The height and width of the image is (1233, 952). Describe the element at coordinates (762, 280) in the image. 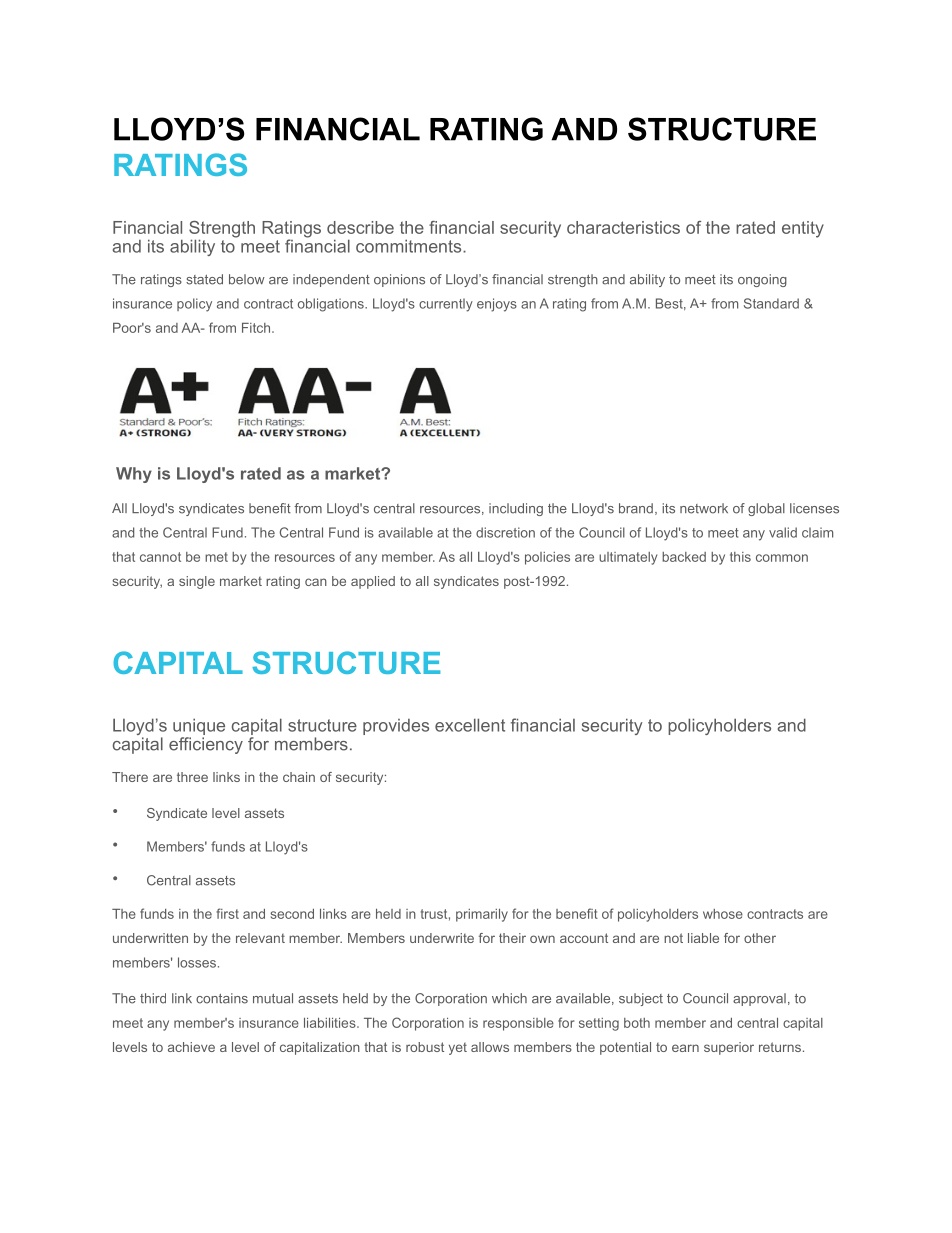

I see `ongoing` at that location.
